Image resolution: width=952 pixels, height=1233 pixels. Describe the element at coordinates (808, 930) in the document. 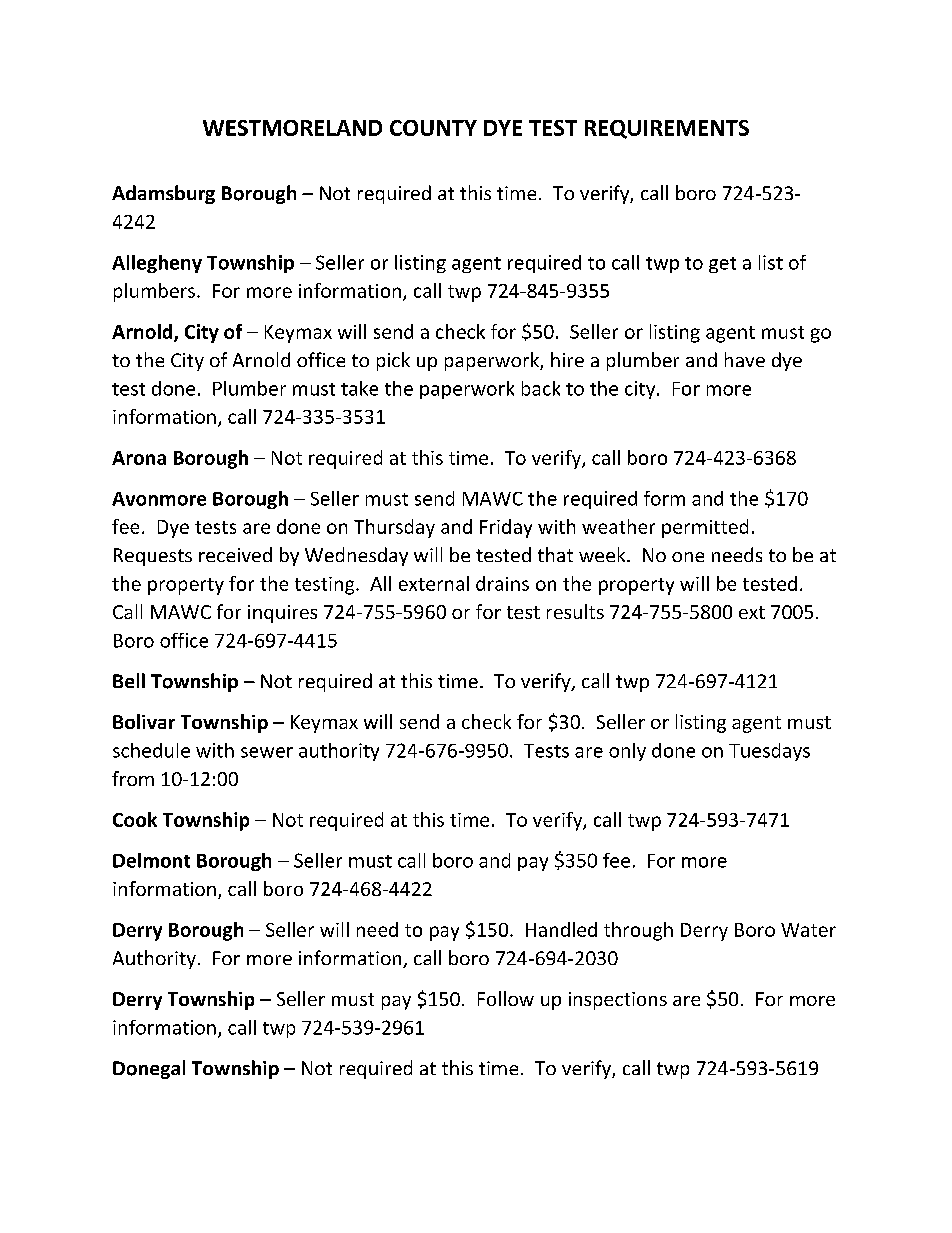

I see `Water` at that location.
